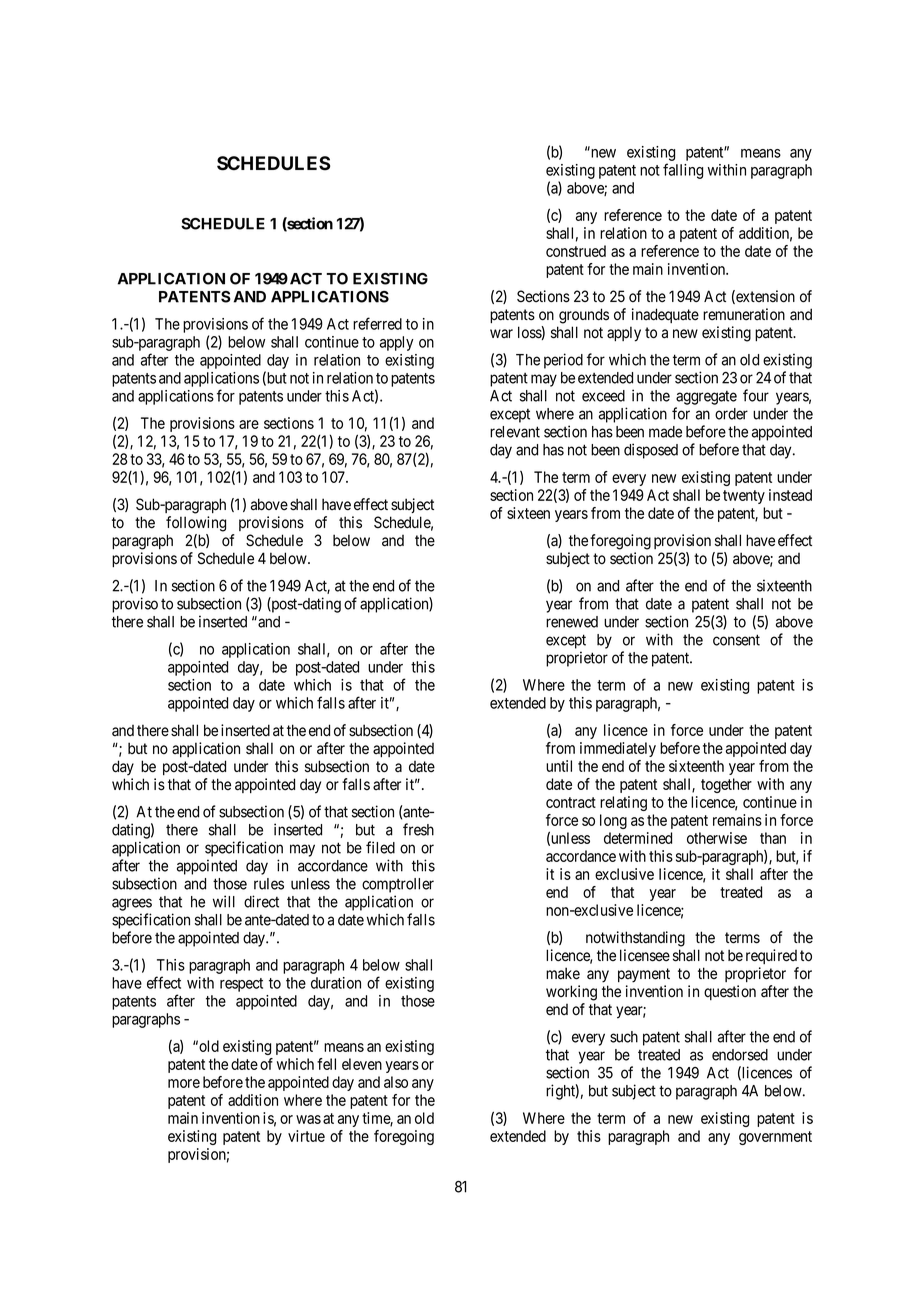  I want to click on relevant, so click(515, 432).
